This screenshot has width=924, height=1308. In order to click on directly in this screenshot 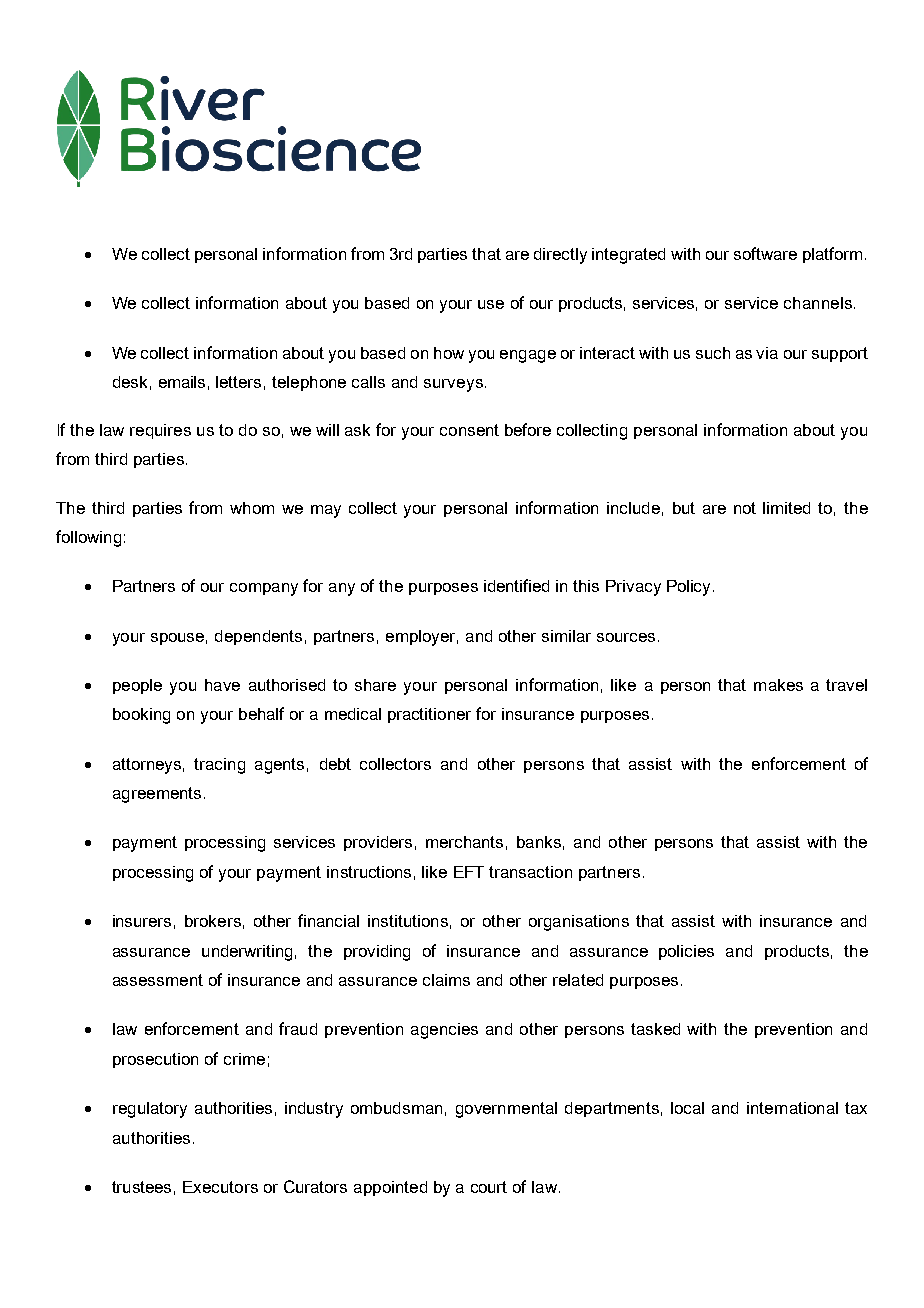, I will do `click(560, 256)`.
